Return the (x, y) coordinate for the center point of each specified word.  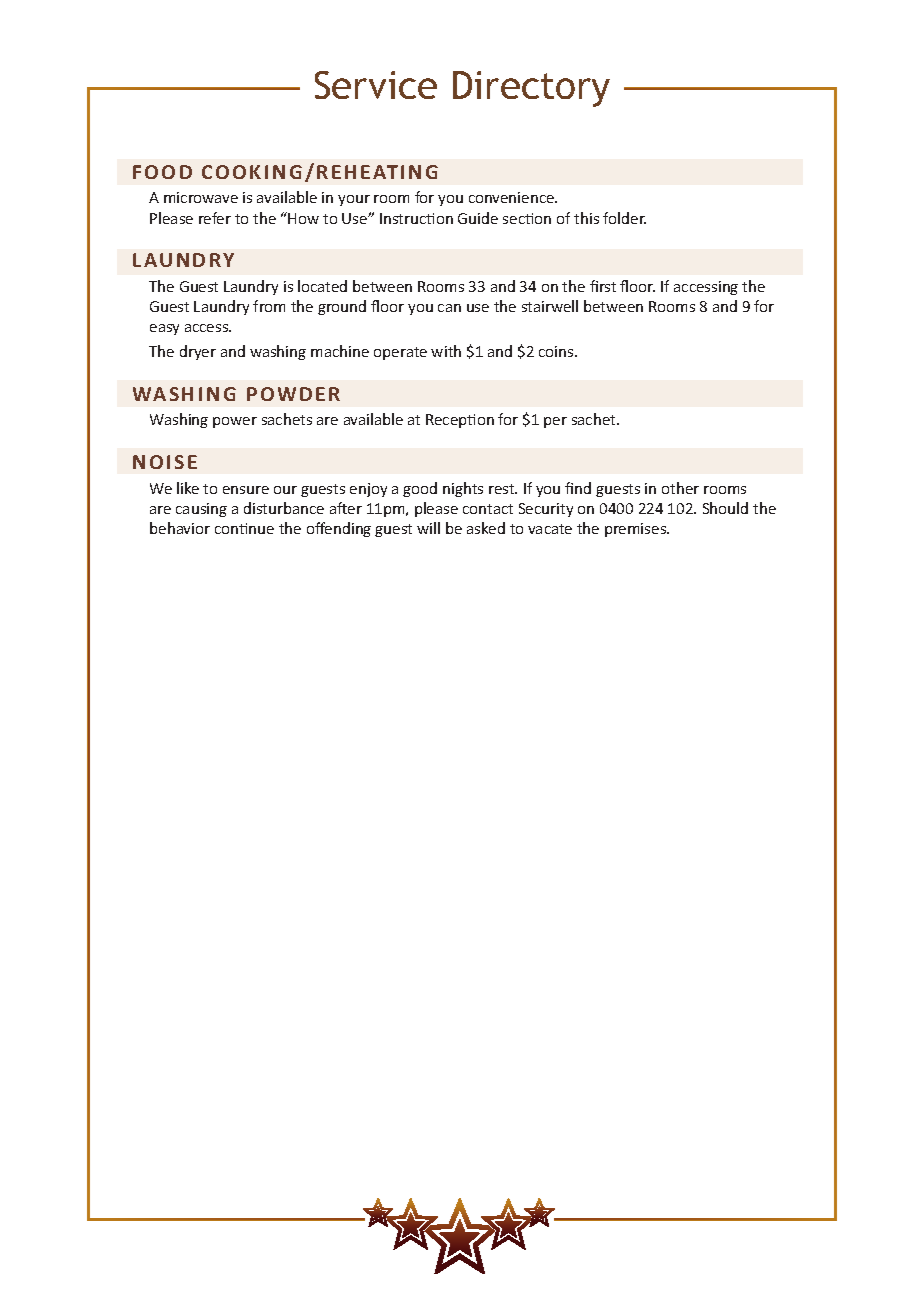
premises (636, 530)
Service (376, 85)
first (603, 286)
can (449, 308)
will (428, 528)
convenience (513, 197)
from (269, 306)
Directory (531, 89)
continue (244, 528)
